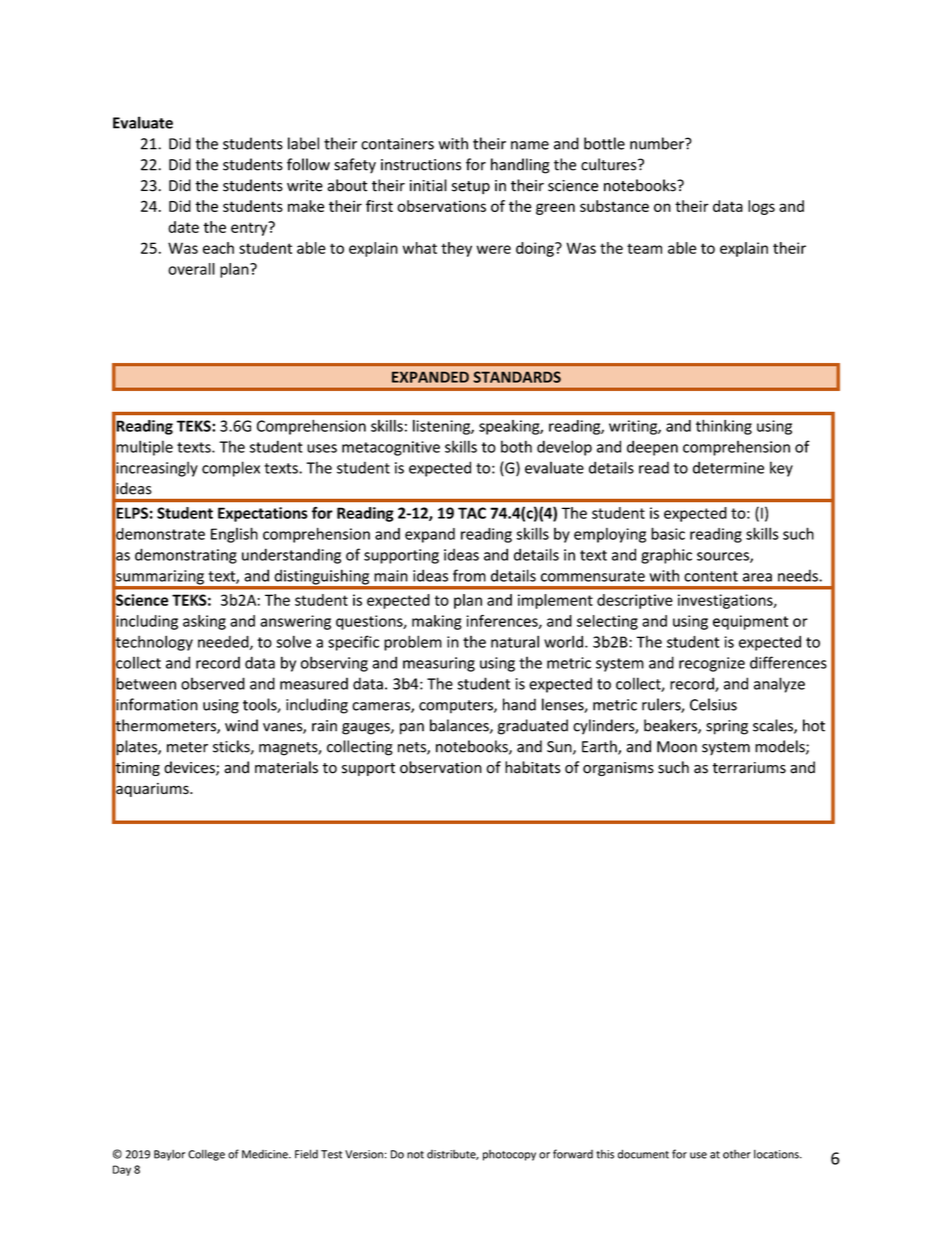 The height and width of the screenshot is (1233, 952). I want to click on College, so click(206, 1155).
